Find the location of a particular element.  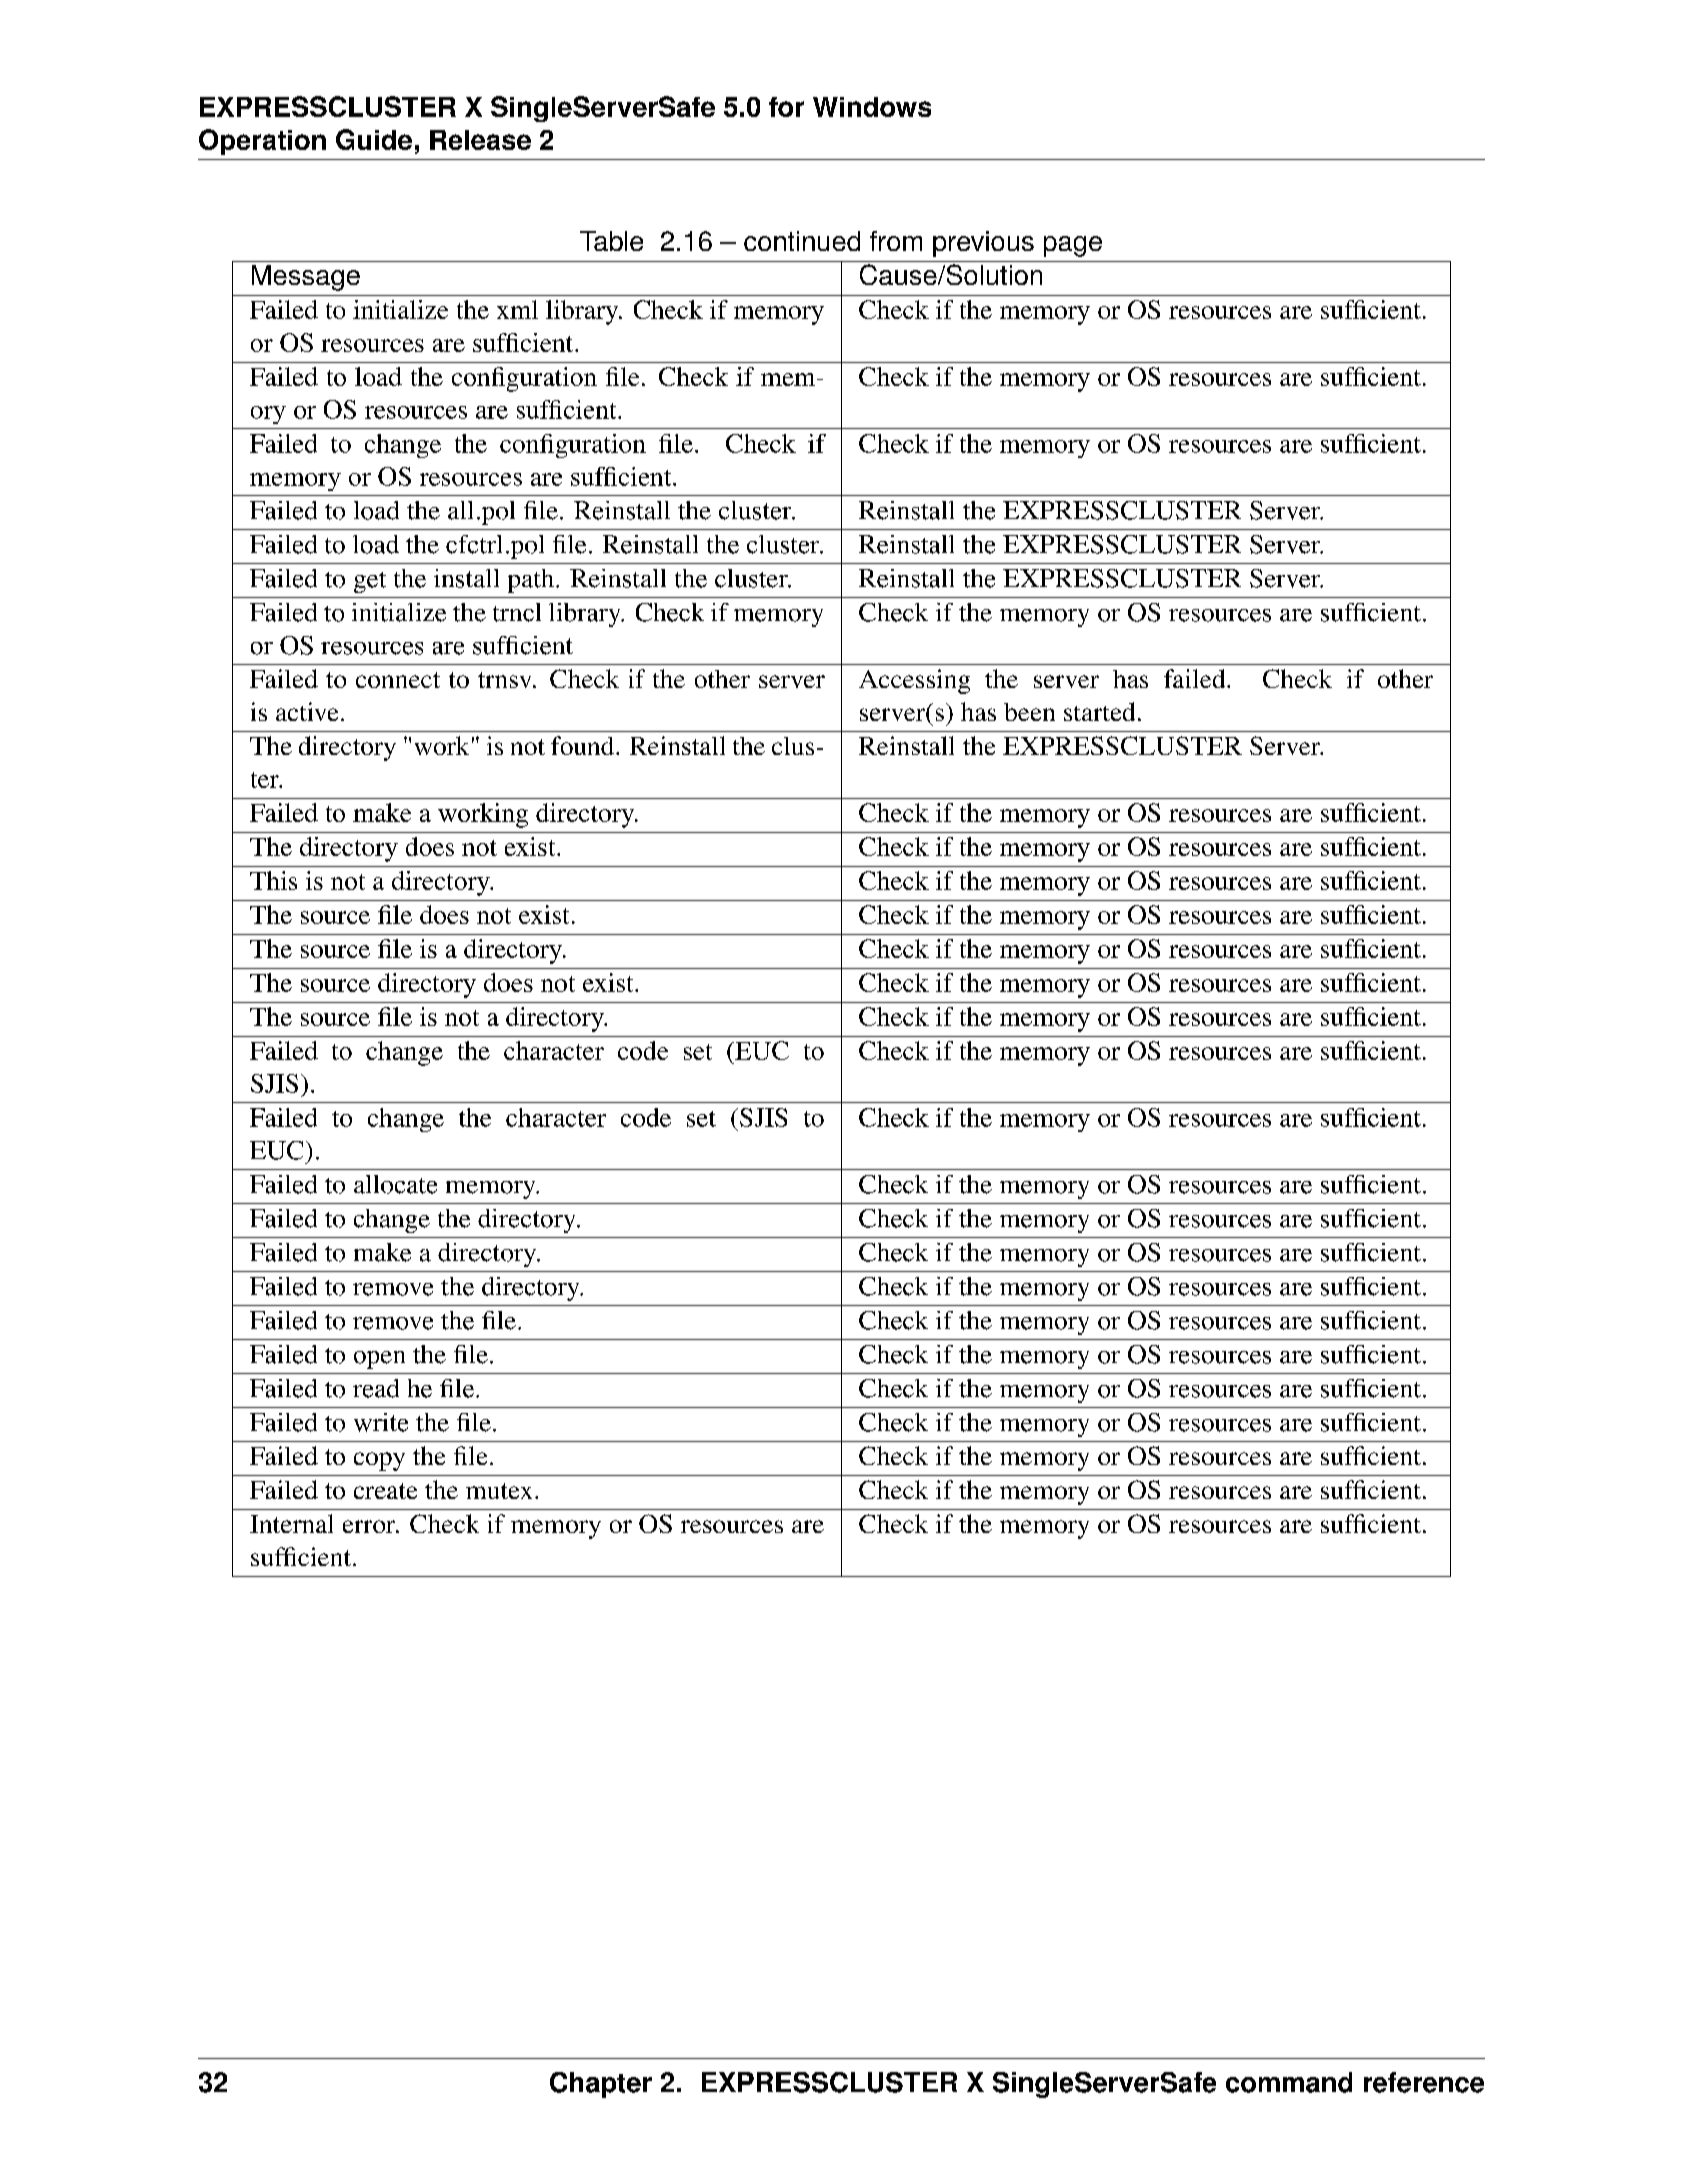

started is located at coordinates (1099, 711).
